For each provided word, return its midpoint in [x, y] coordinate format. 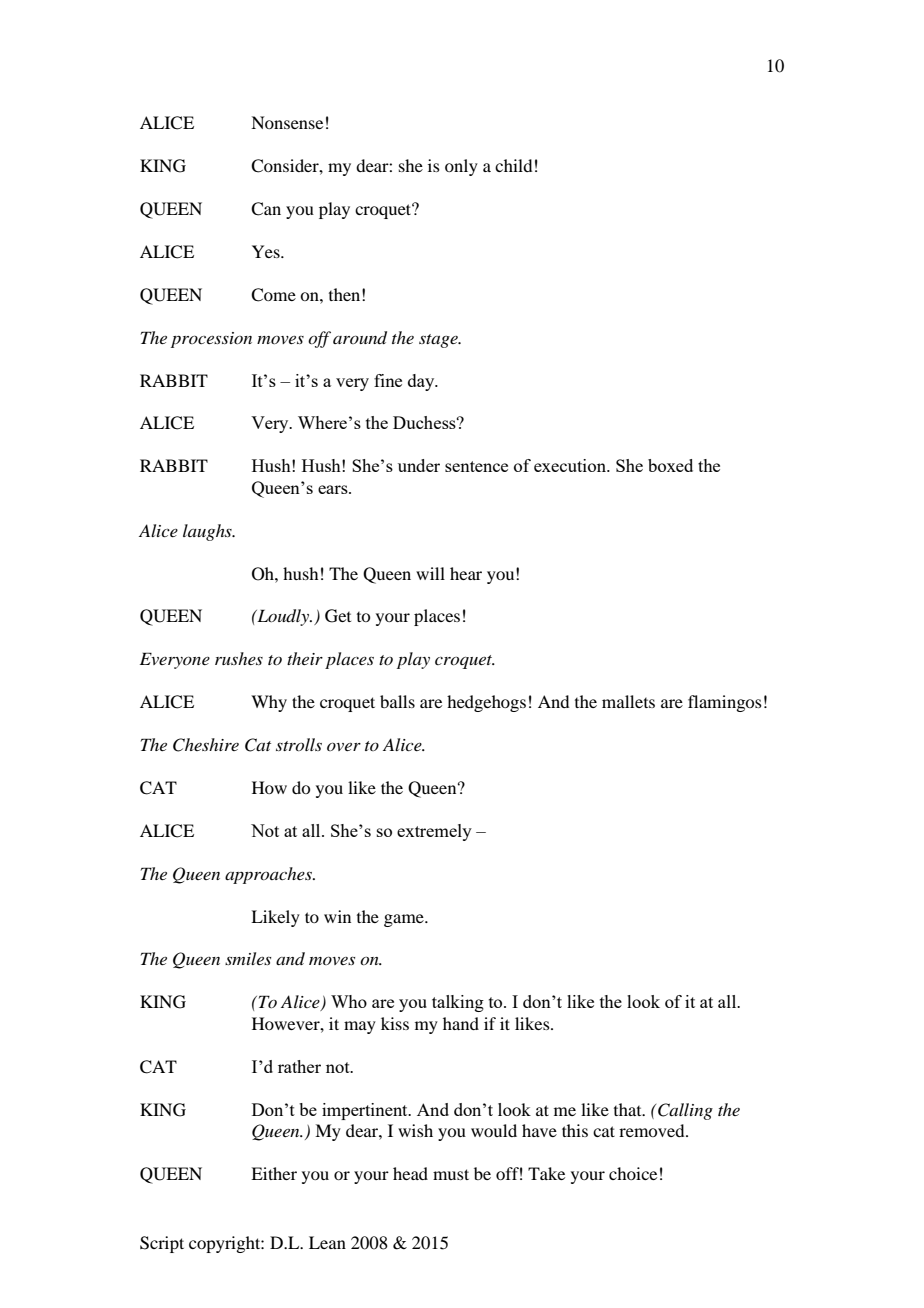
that [629, 1109]
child [513, 165]
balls [397, 701]
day [422, 382]
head [410, 1173]
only [461, 167]
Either [274, 1173]
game [405, 920]
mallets [628, 701]
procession [211, 340]
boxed [670, 465]
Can [266, 209]
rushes [239, 658]
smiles [248, 958]
